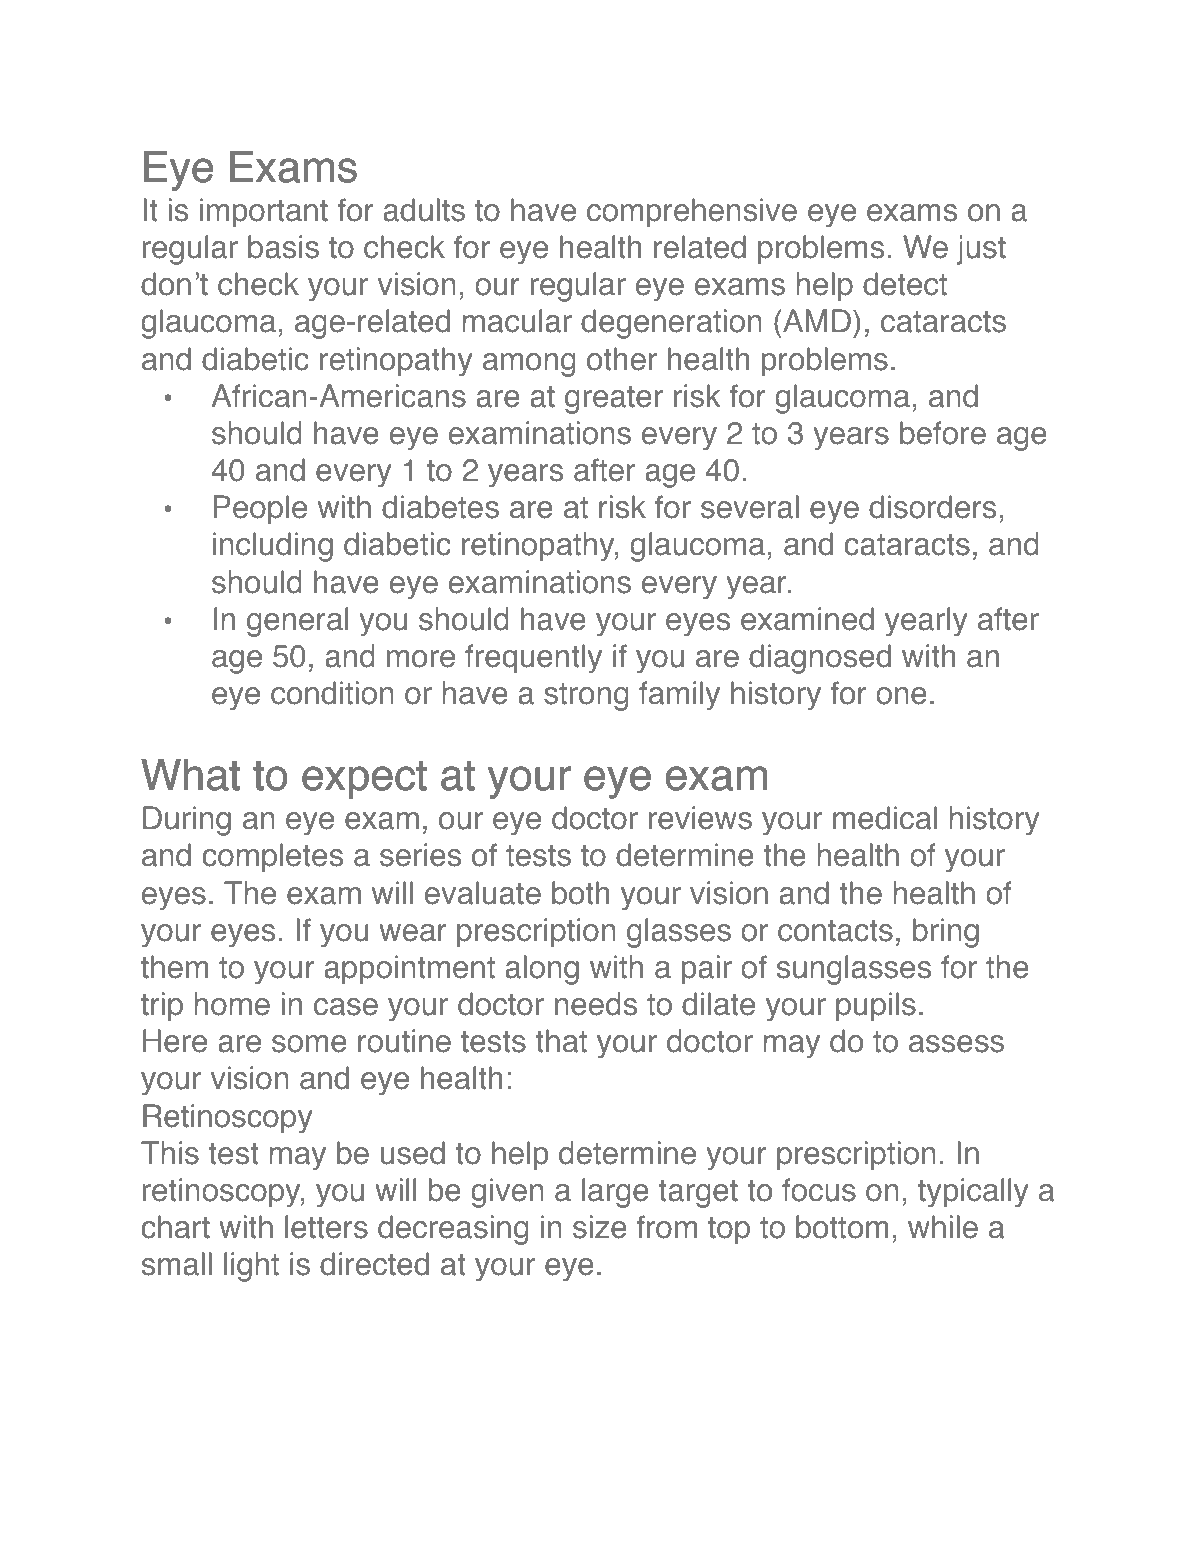 This screenshot has height=1549, width=1197. I want to click on diabetes, so click(440, 507).
